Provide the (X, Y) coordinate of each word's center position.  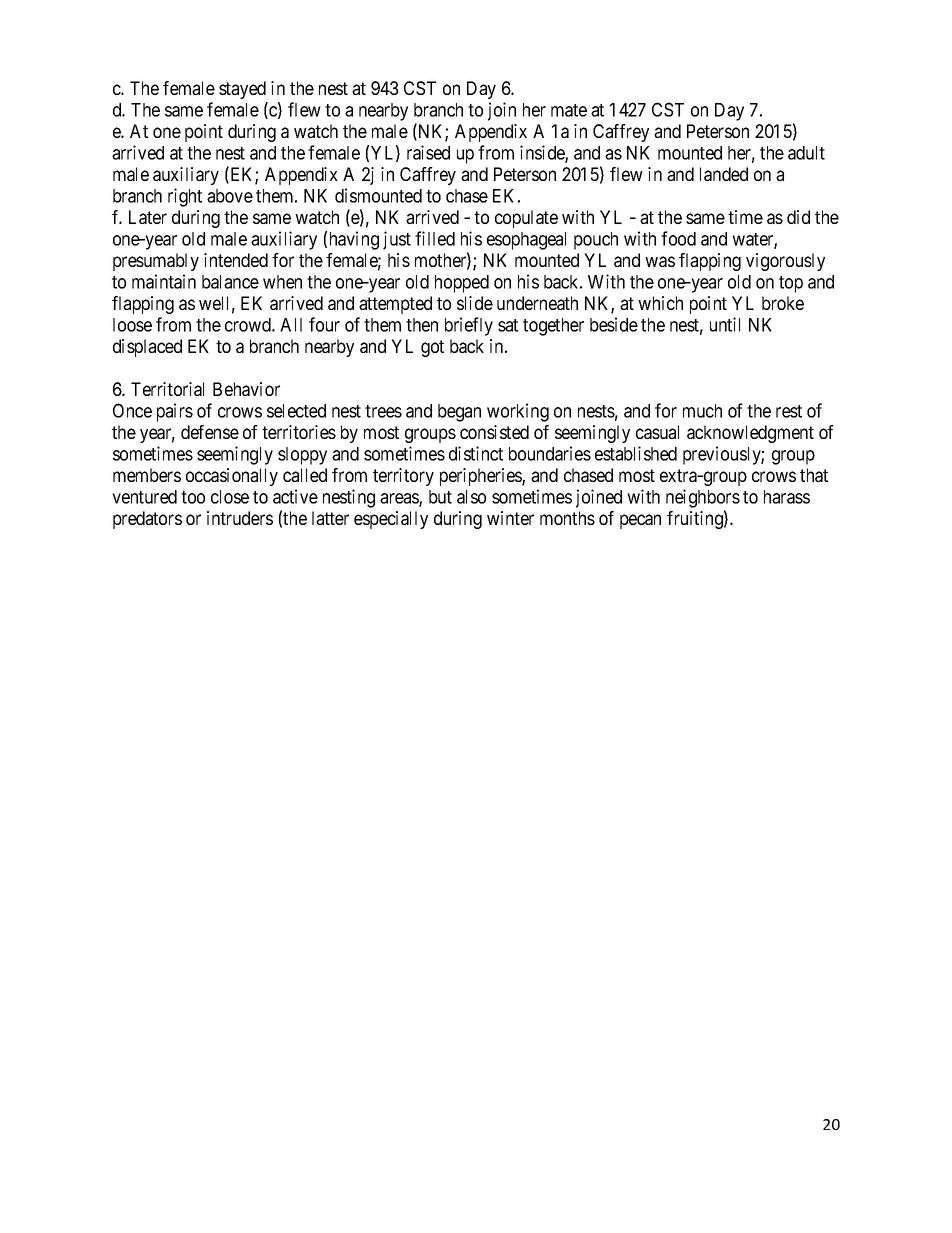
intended (236, 260)
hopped (462, 284)
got (432, 348)
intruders (240, 518)
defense (210, 432)
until (725, 324)
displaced (147, 348)
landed (724, 174)
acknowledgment (750, 434)
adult (806, 153)
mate (569, 110)
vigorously (785, 262)
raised (428, 152)
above (230, 196)
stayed (242, 90)
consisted (494, 432)
